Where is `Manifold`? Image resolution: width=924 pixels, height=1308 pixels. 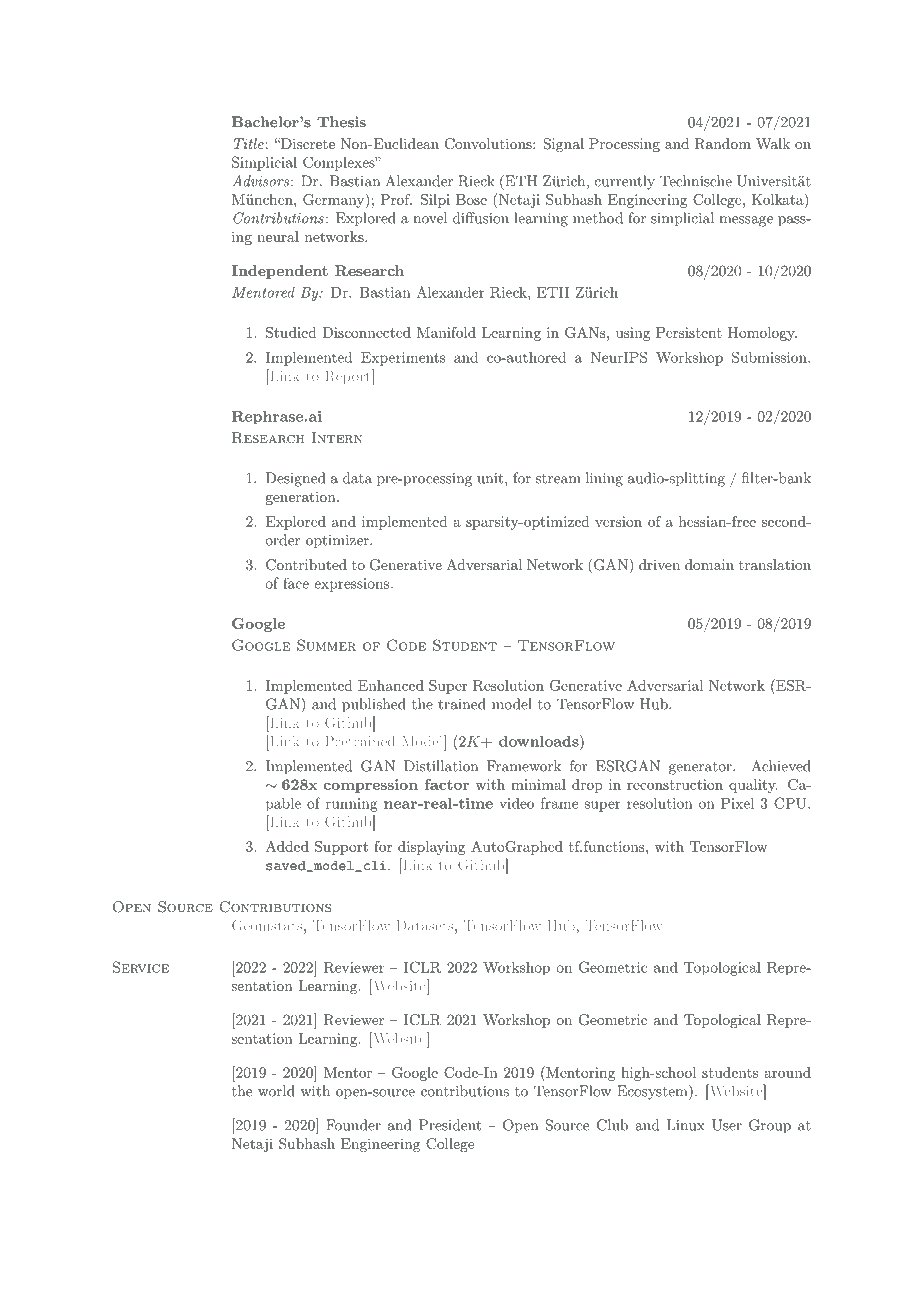
Manifold is located at coordinates (446, 332).
